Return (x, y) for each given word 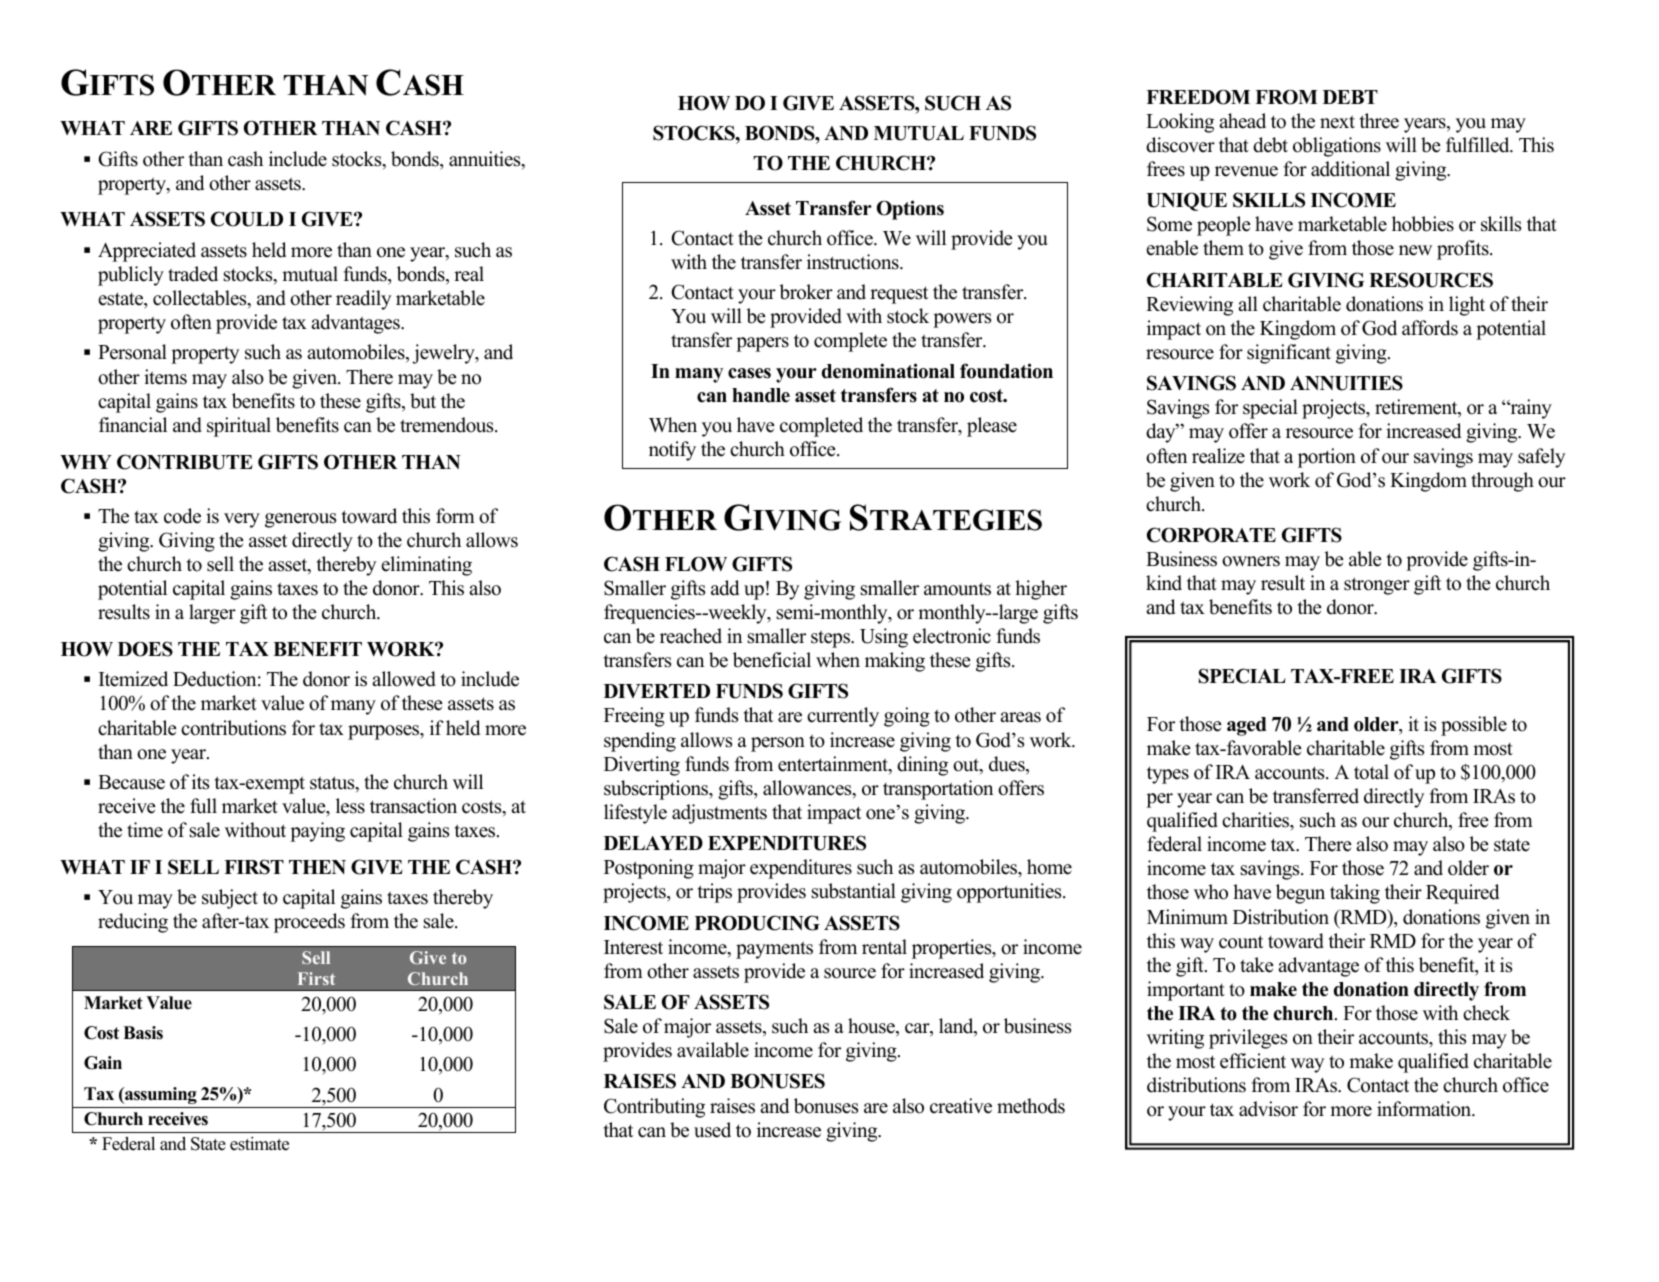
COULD (247, 219)
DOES (145, 649)
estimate (259, 1144)
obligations (1337, 147)
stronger (1377, 586)
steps (831, 639)
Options (910, 210)
